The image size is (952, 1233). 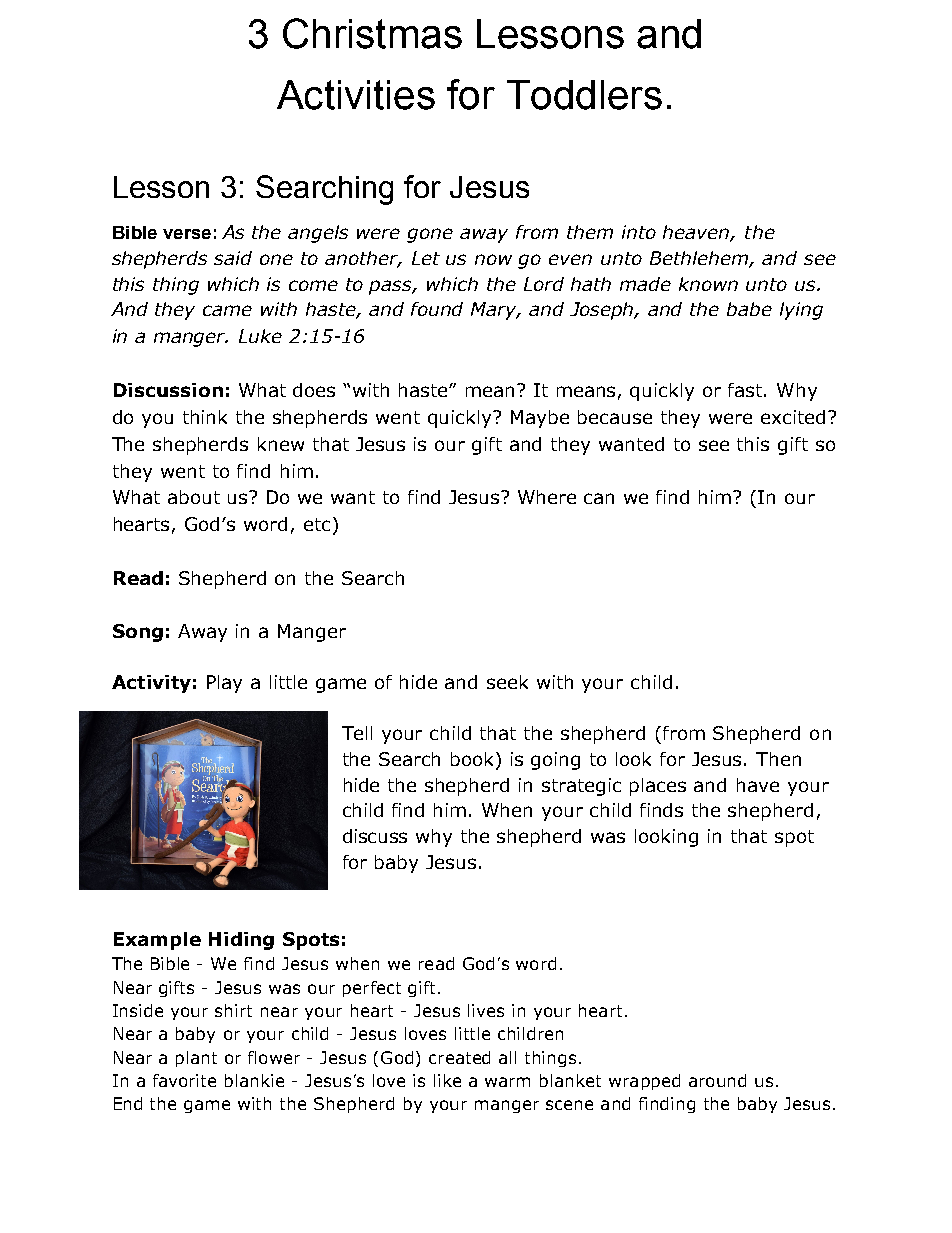 What do you see at coordinates (227, 310) in the screenshot?
I see `came` at bounding box center [227, 310].
